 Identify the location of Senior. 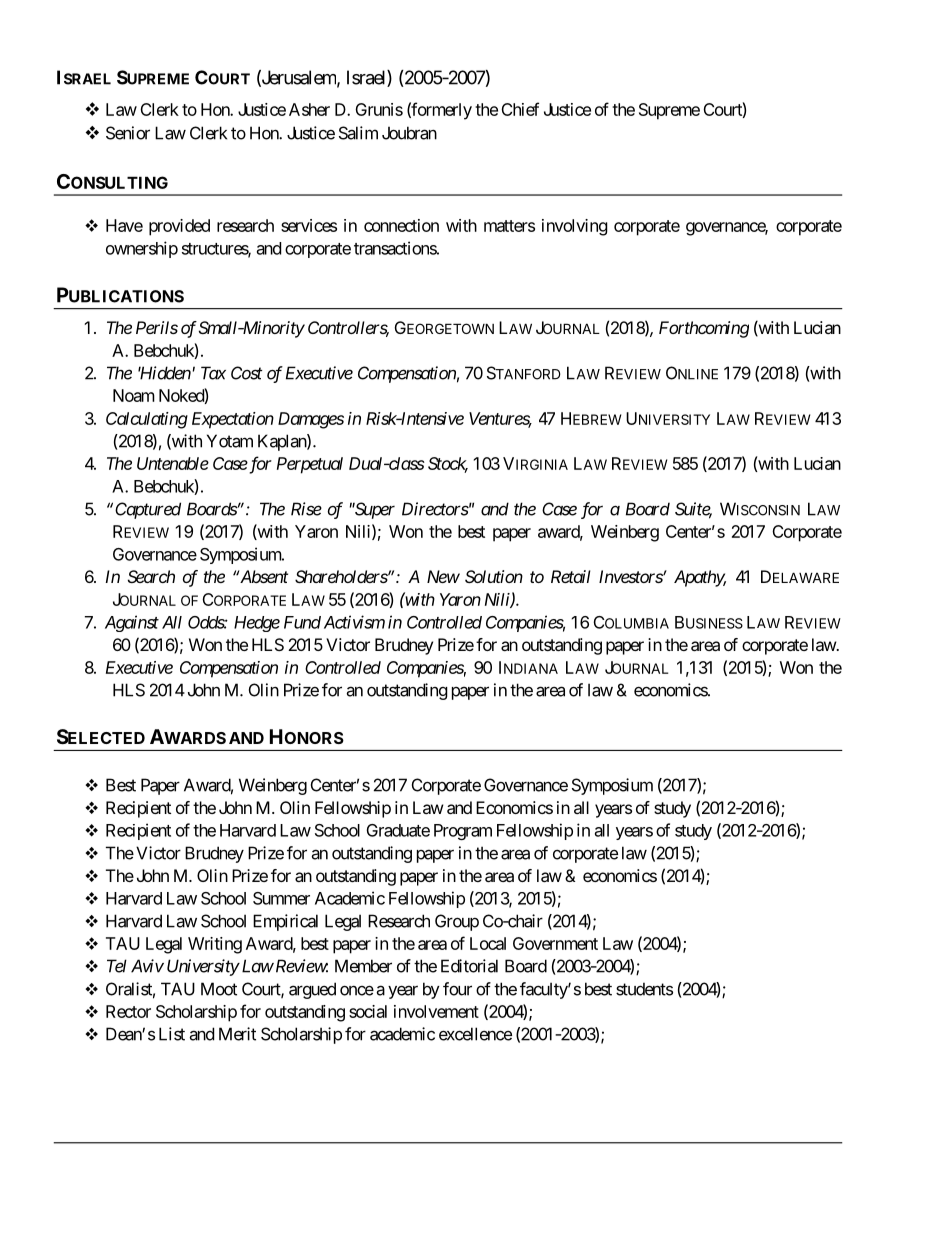
(128, 133).
